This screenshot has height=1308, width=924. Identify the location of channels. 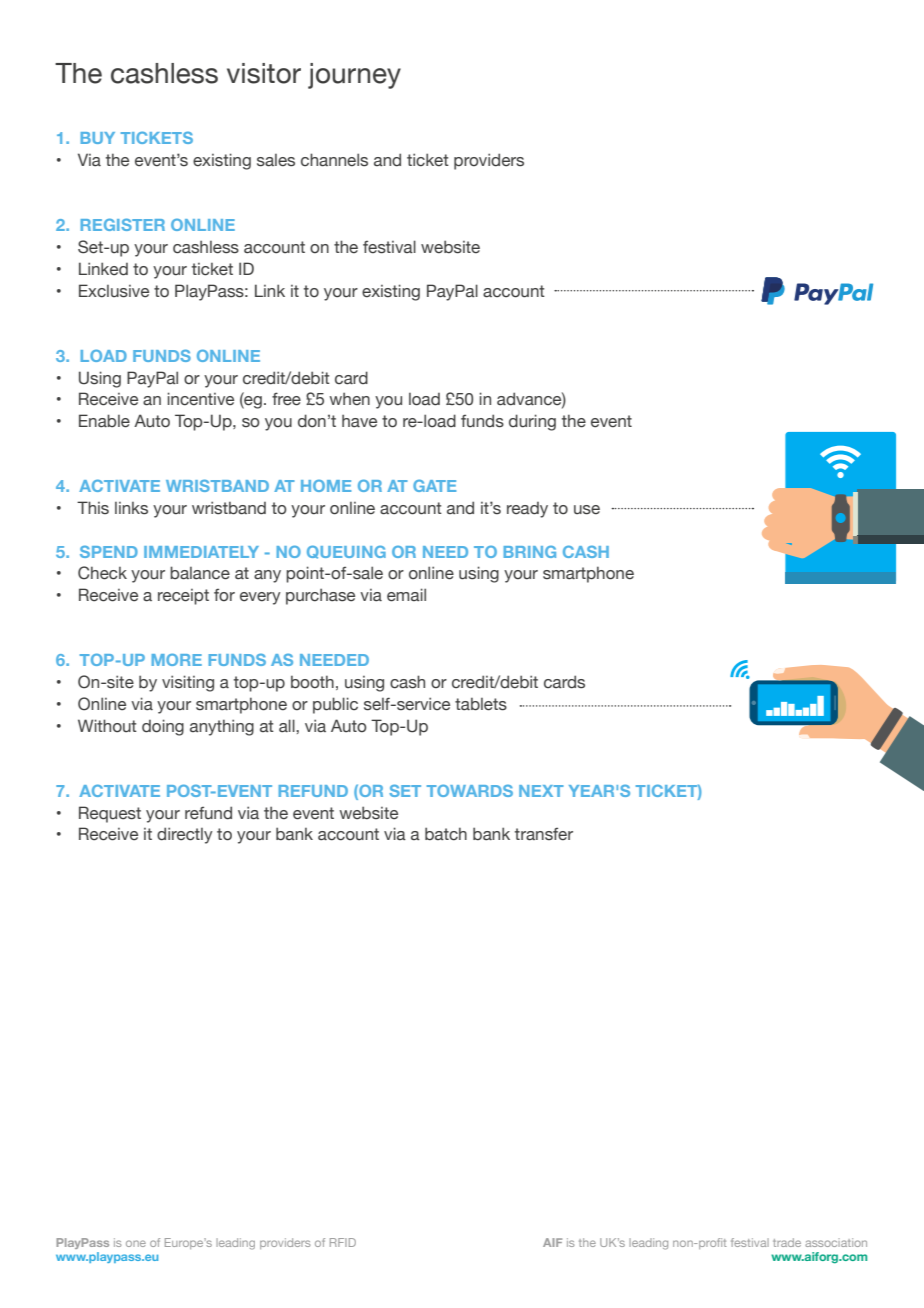
(334, 160).
